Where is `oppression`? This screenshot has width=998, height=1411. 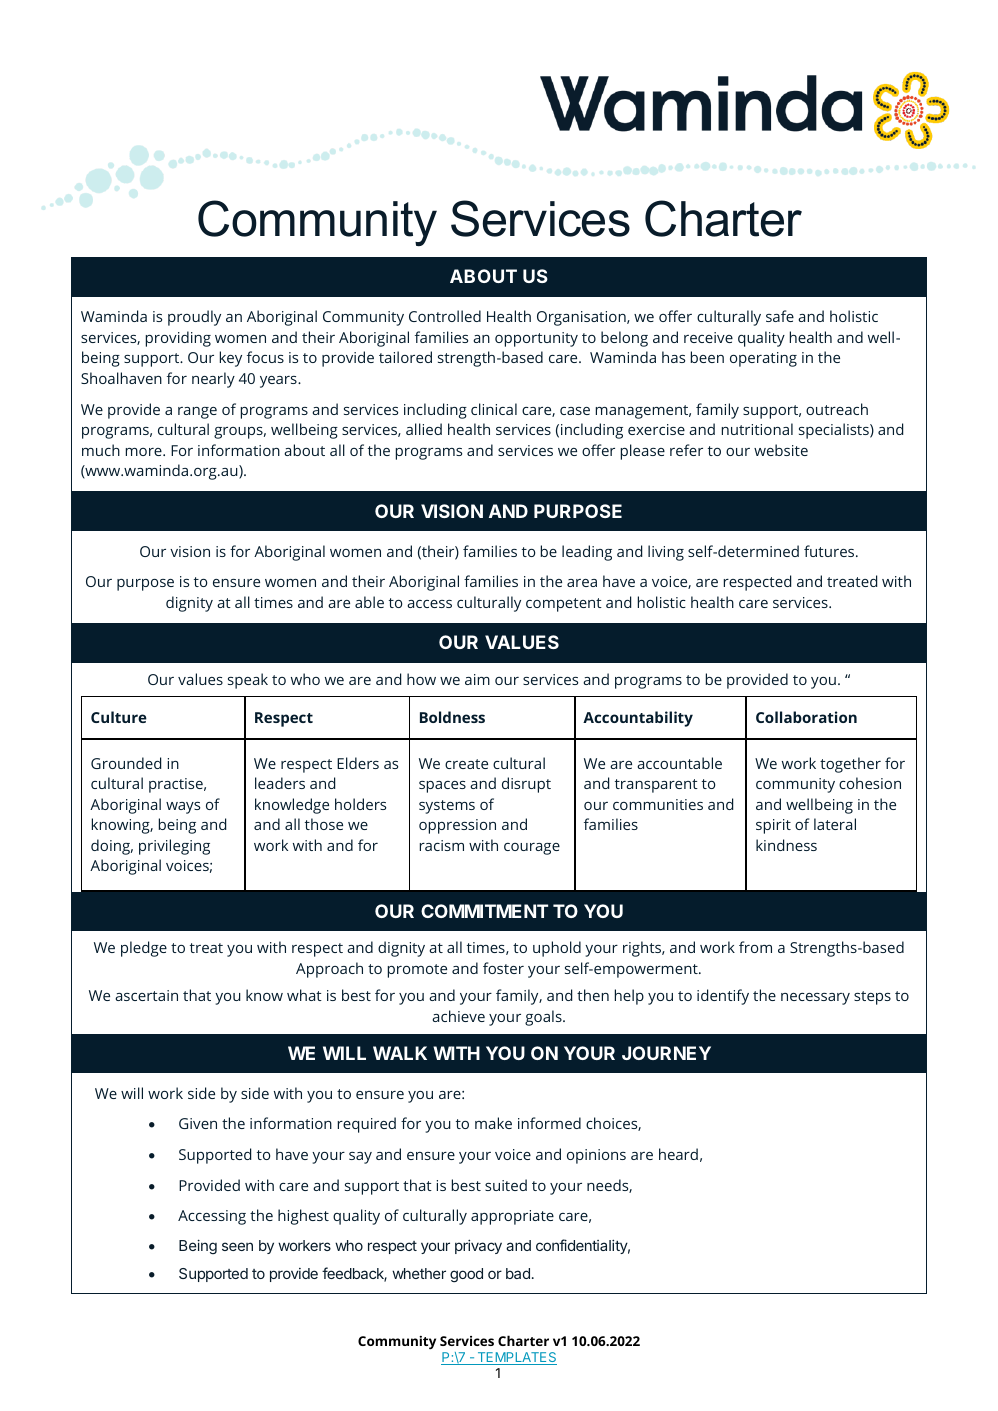 oppression is located at coordinates (457, 826).
